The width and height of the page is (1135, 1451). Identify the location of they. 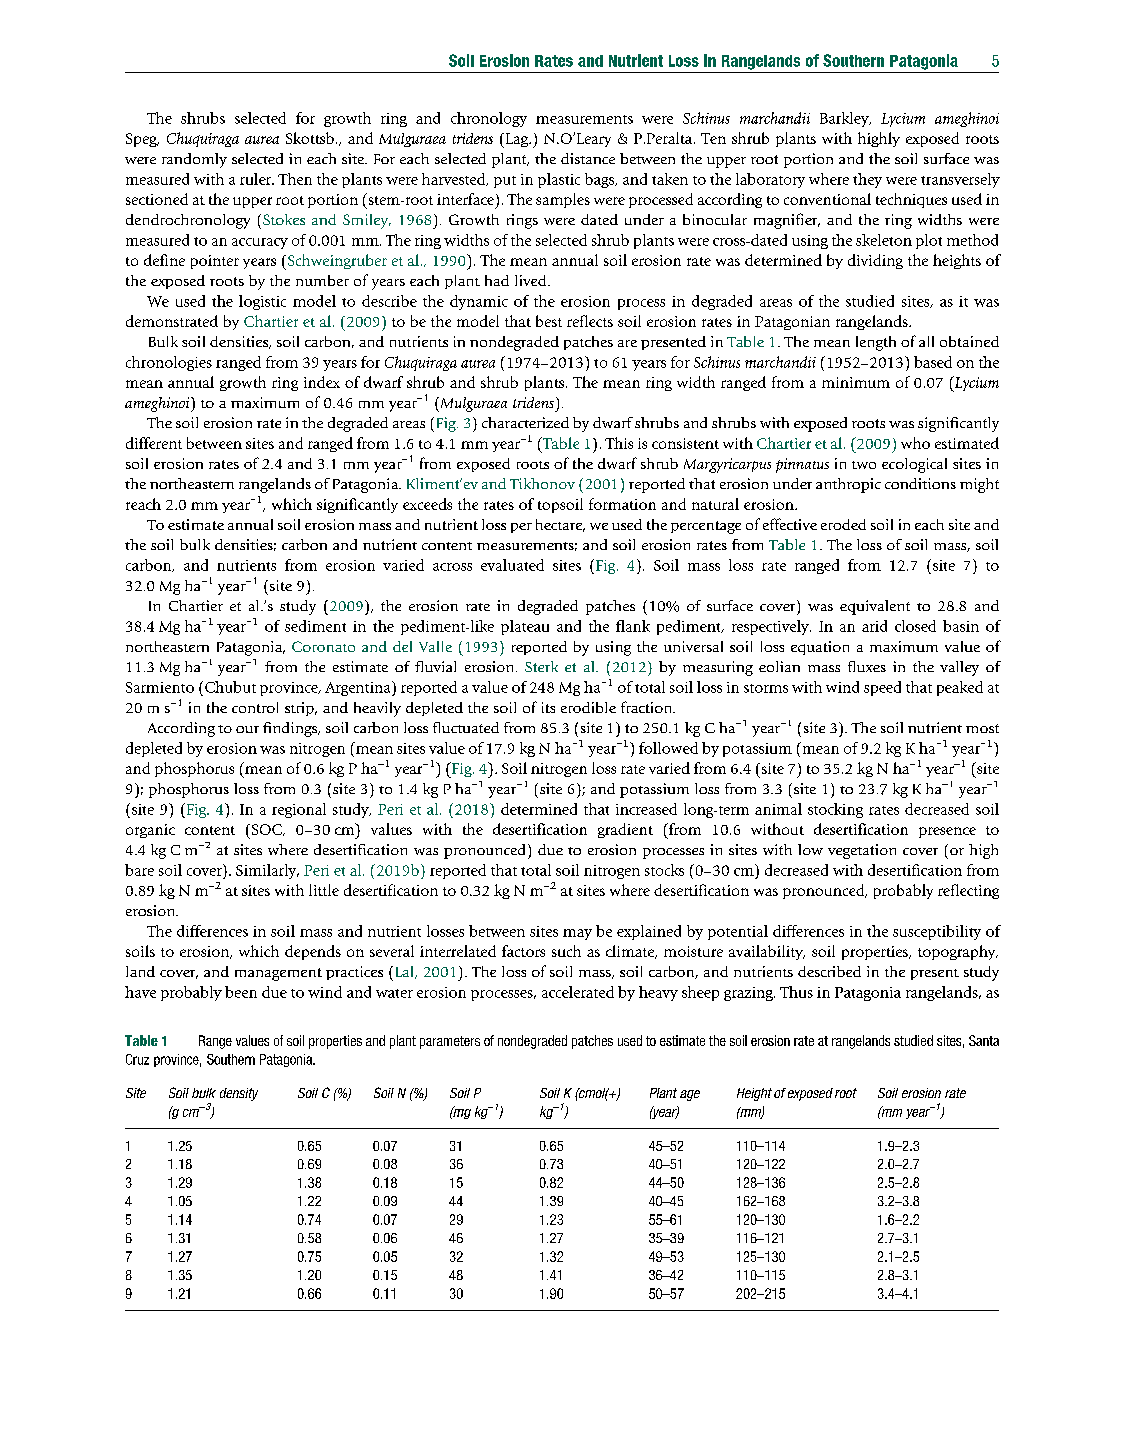
(867, 180).
